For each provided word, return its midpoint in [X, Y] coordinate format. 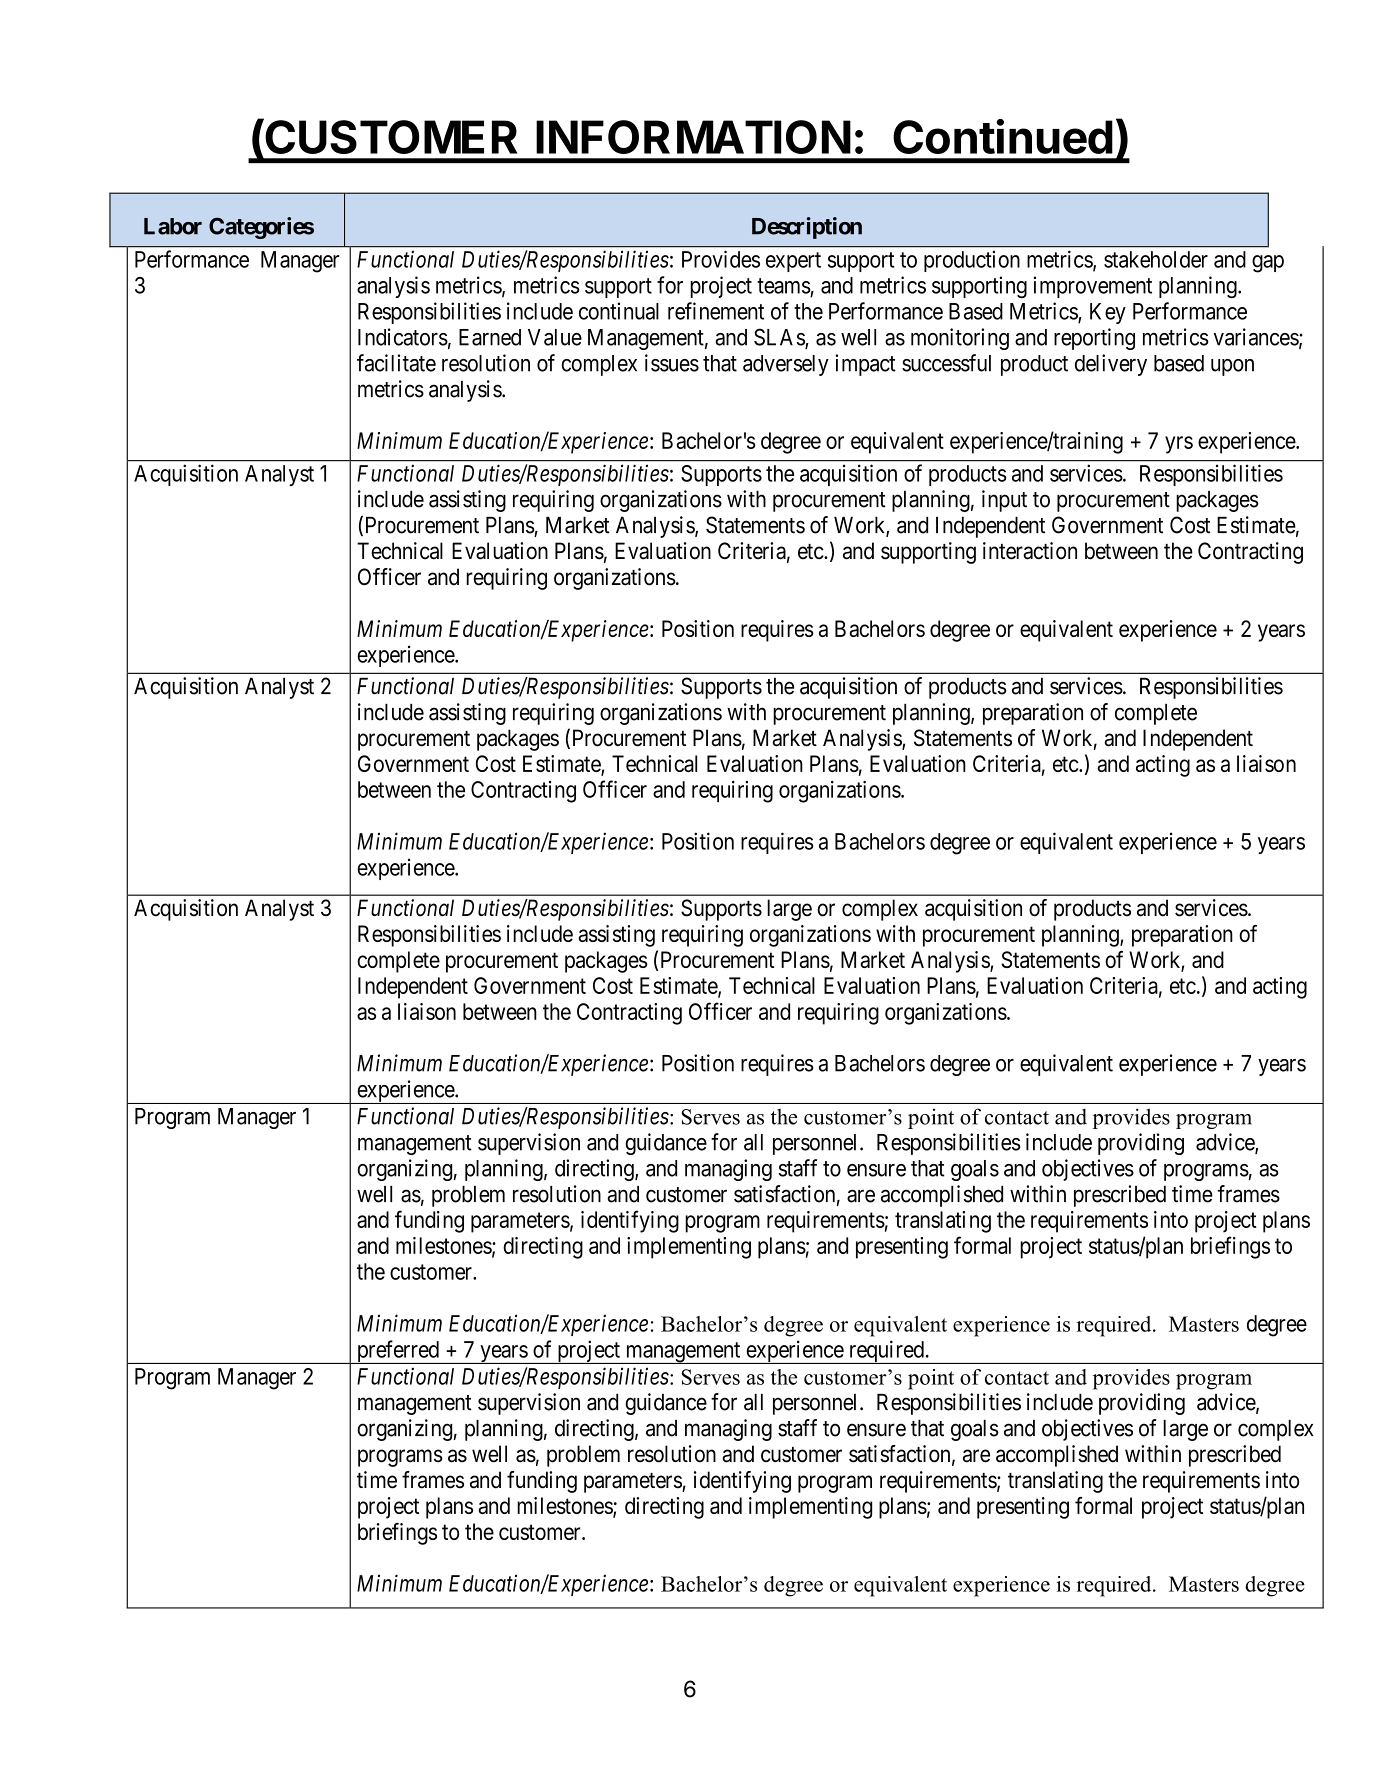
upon [1232, 367]
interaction [1030, 551]
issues [672, 363]
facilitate [396, 363]
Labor [173, 226]
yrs [1179, 445]
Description [807, 228]
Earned [490, 337]
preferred [397, 1352]
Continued [1003, 136]
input [1004, 501]
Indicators [403, 337]
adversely [786, 365]
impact [865, 365]
